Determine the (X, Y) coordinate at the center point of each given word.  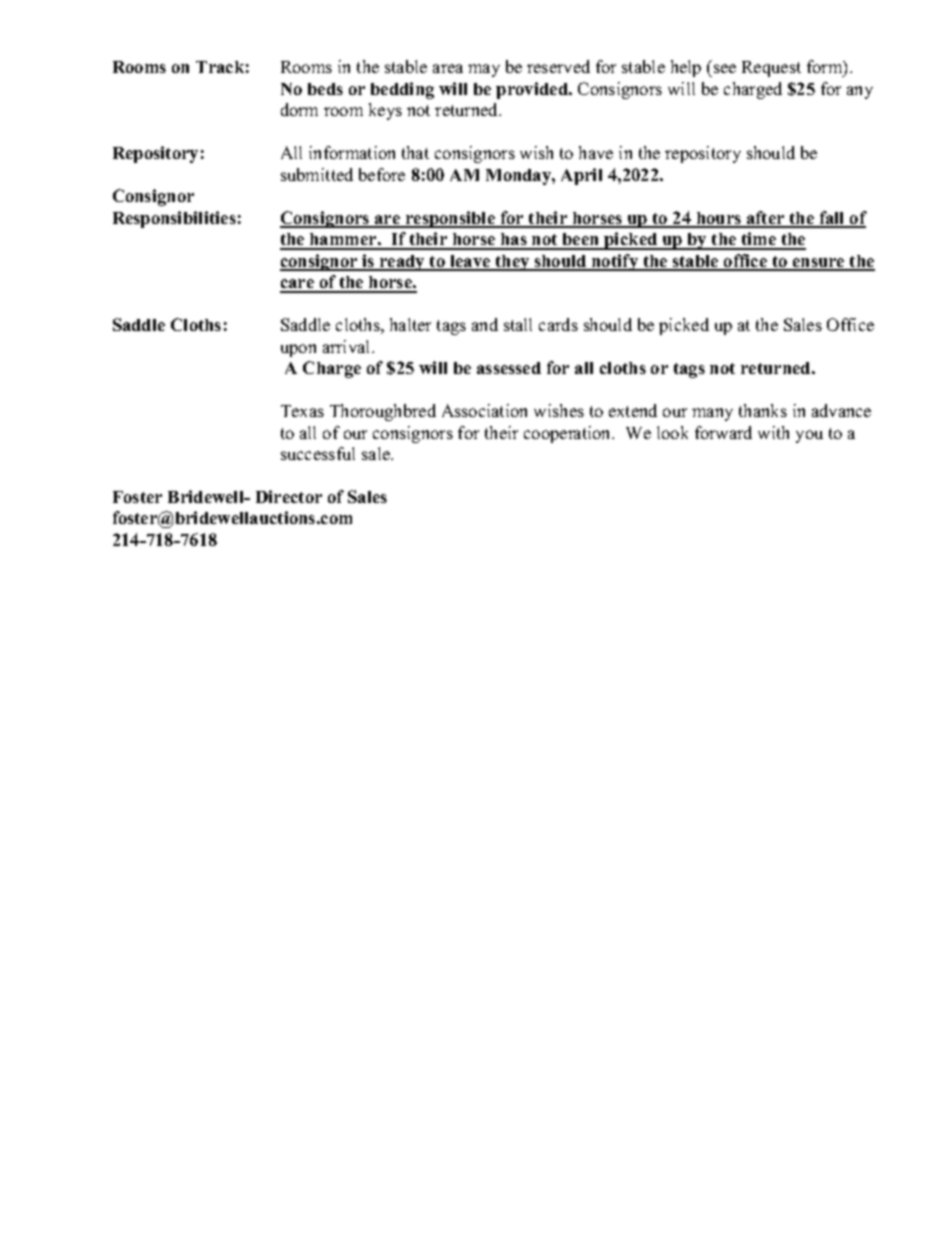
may (484, 70)
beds (325, 89)
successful (318, 453)
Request (771, 69)
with (773, 432)
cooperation (569, 434)
